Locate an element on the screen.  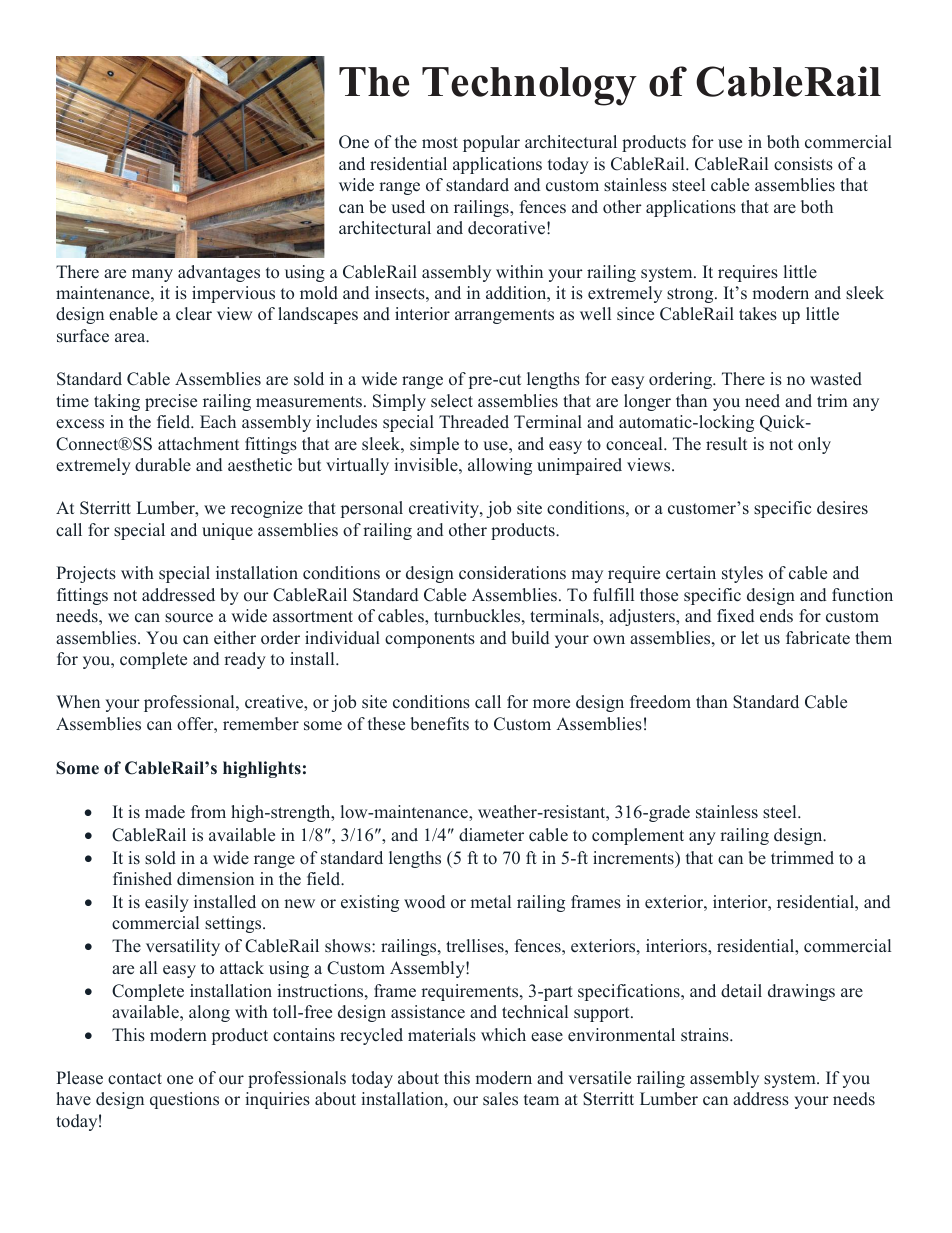
diameter is located at coordinates (491, 835).
